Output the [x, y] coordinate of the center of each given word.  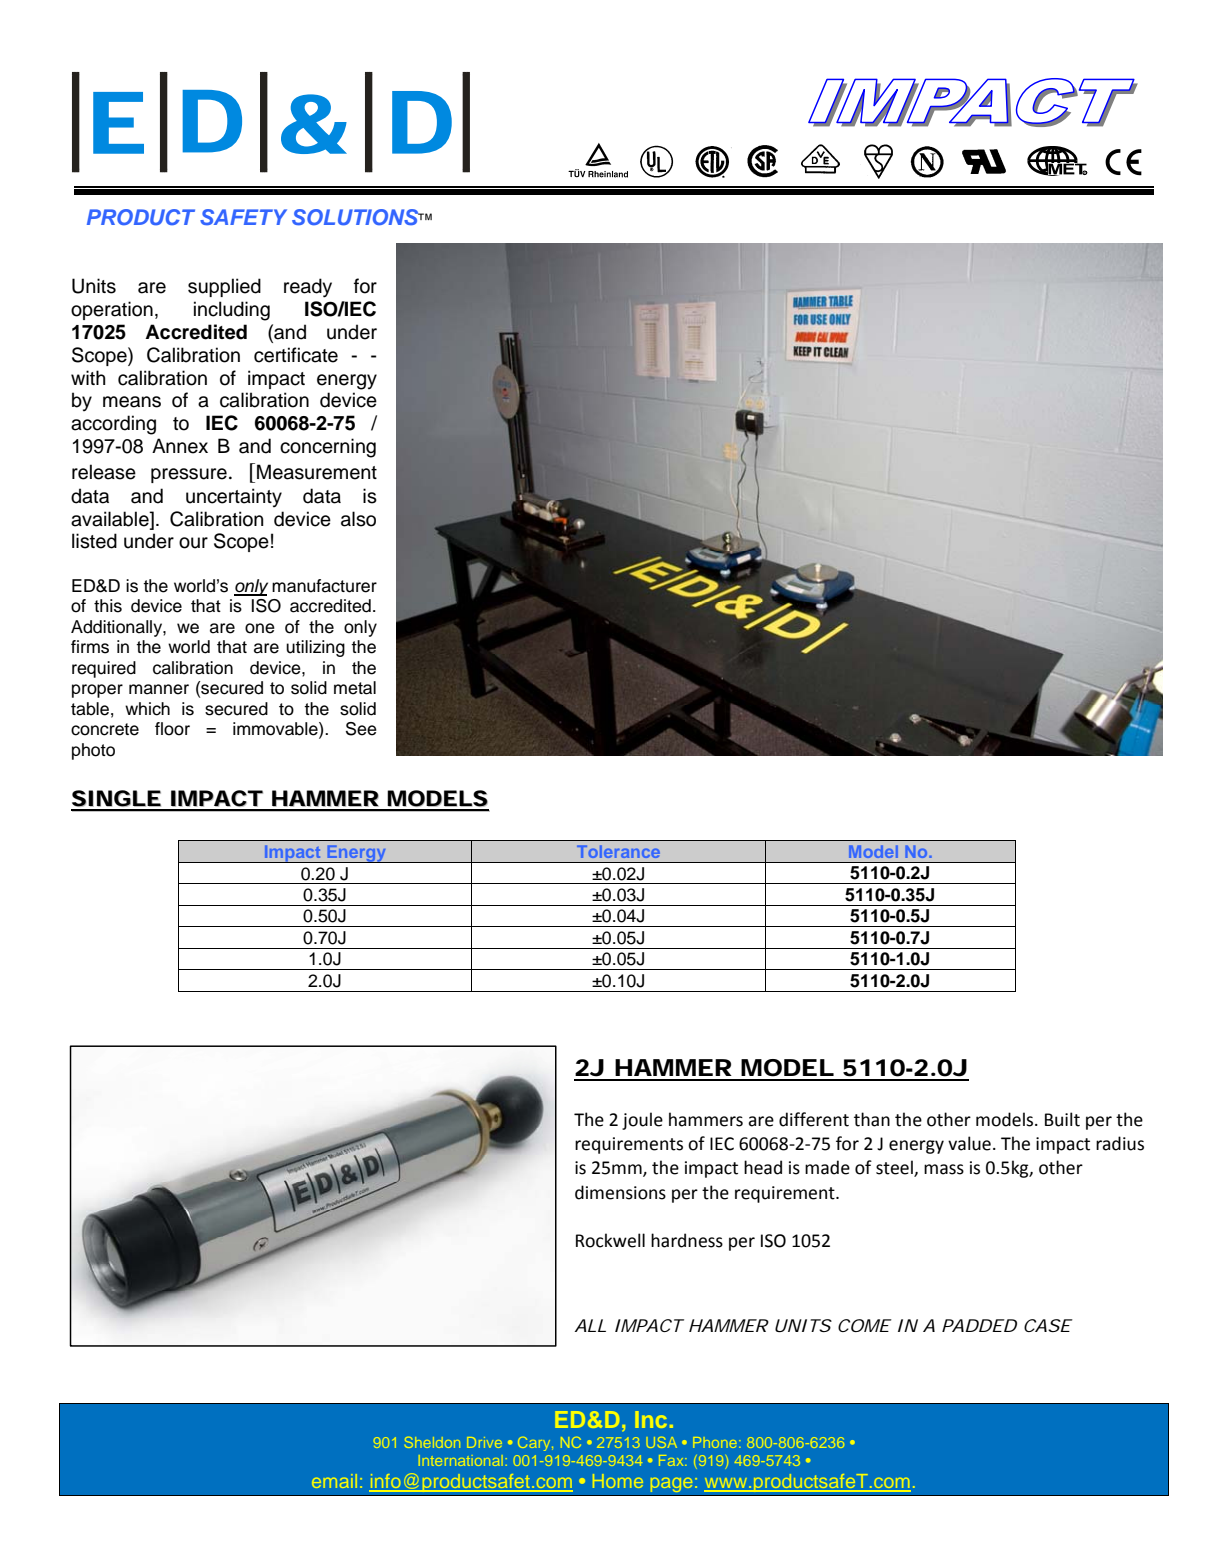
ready [308, 288]
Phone [716, 1442]
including [232, 311]
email [334, 1481]
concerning [328, 448]
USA [661, 1442]
